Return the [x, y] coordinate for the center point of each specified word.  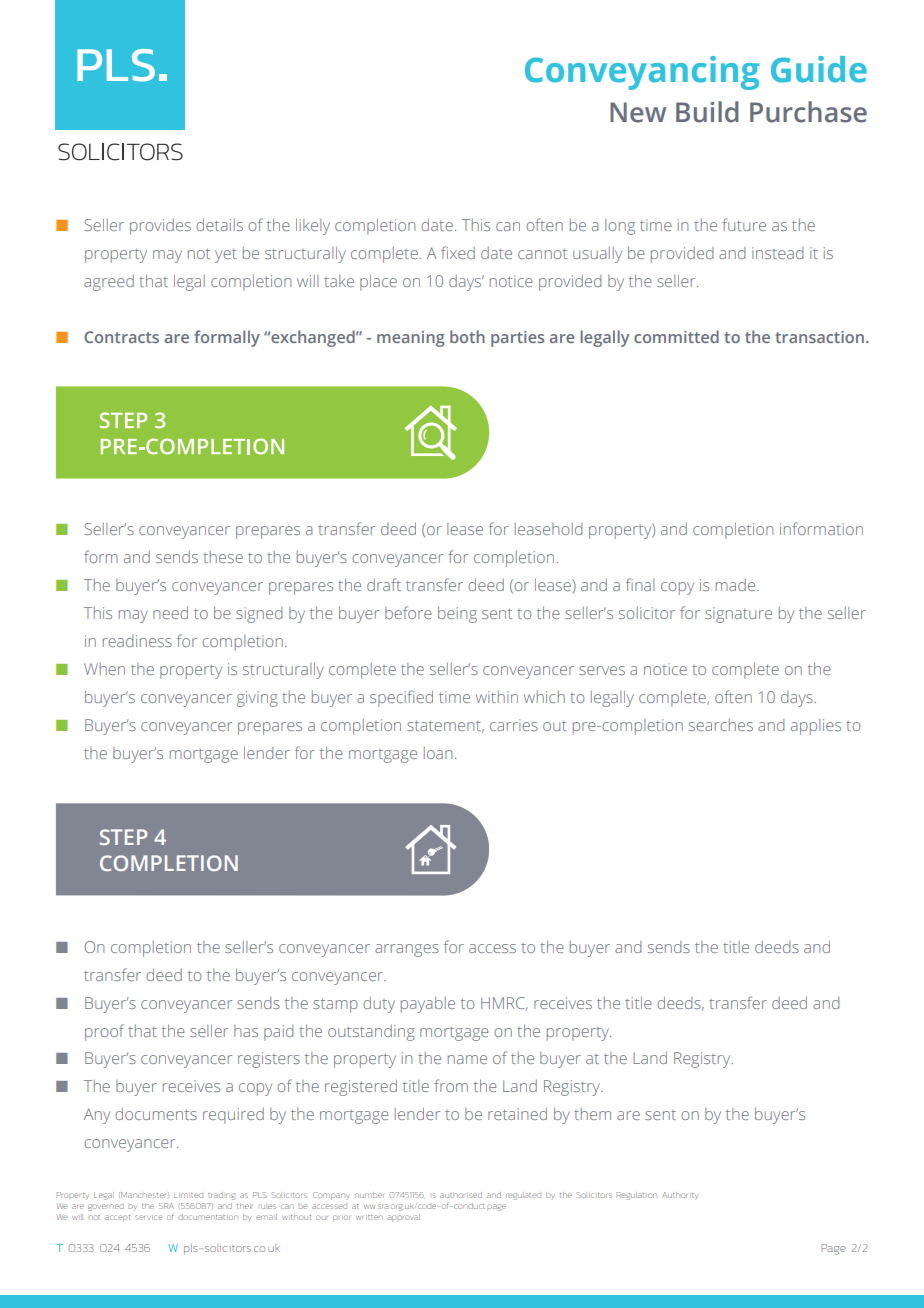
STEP [123, 837]
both [467, 336]
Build [707, 112]
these [223, 557]
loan [438, 753]
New [638, 112]
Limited [188, 1195]
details [219, 225]
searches [721, 725]
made [737, 585]
